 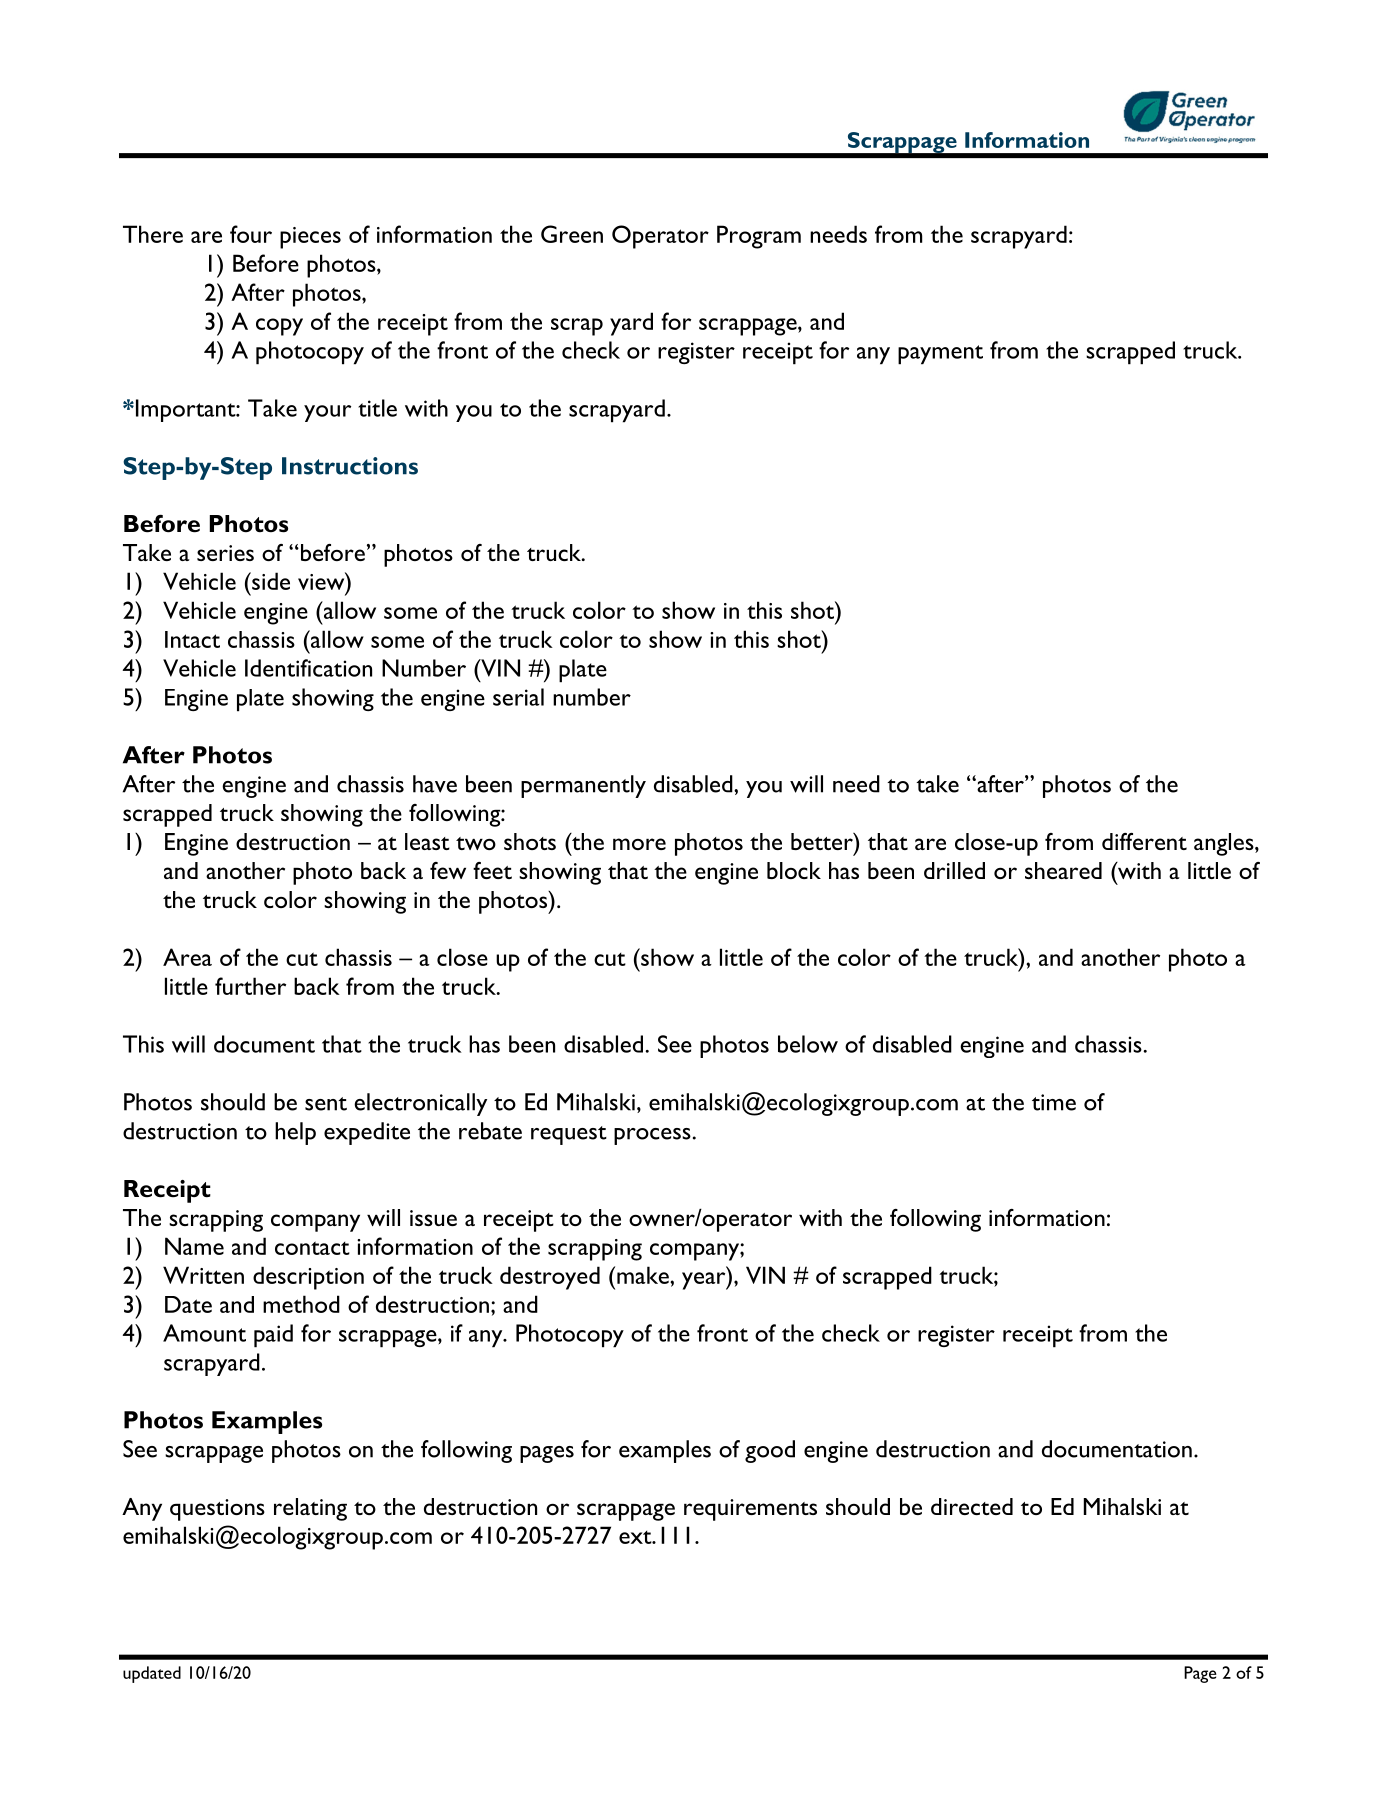 I want to click on different, so click(x=1144, y=841).
